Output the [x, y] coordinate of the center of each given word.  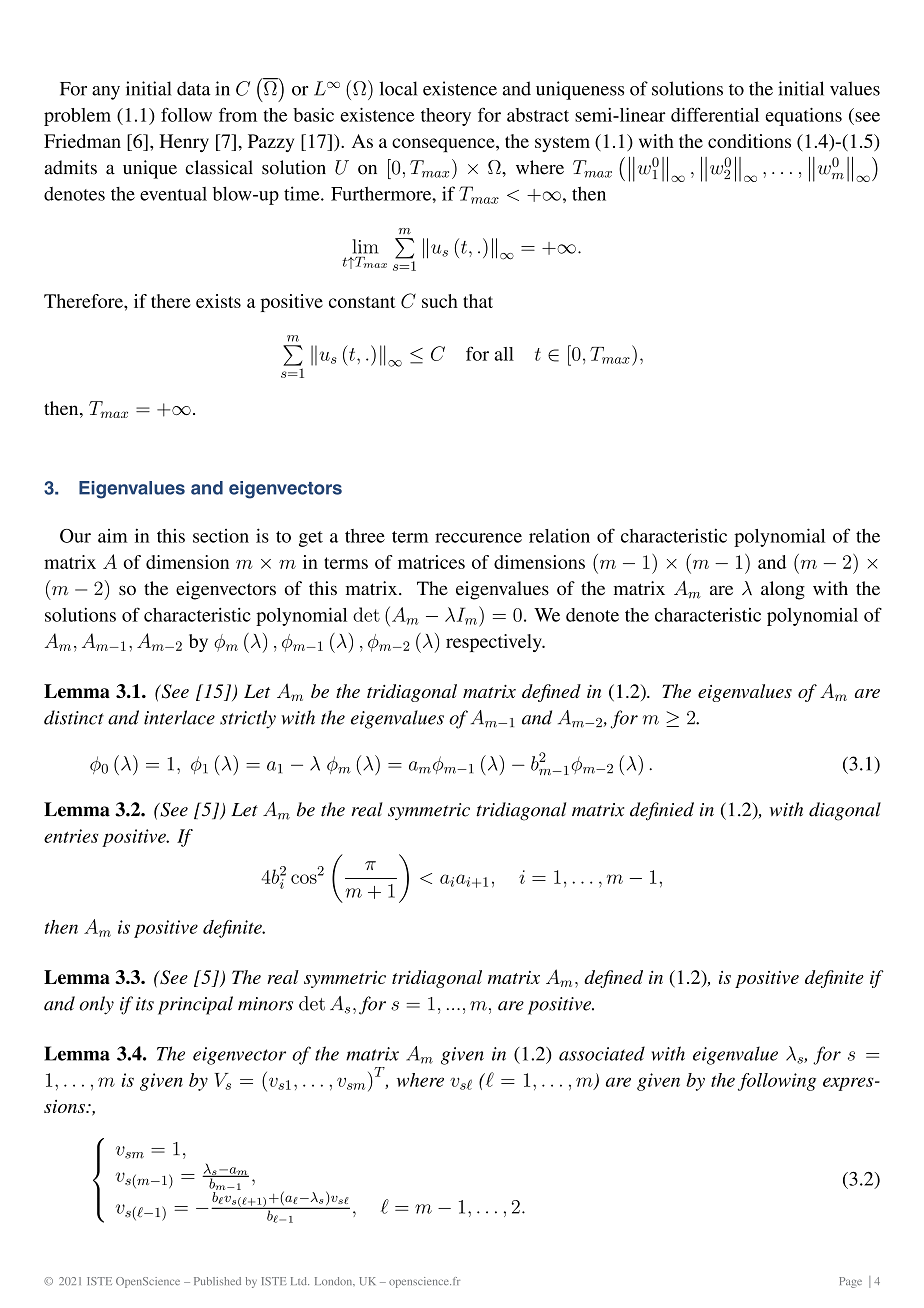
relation [559, 535]
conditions [749, 141]
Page [850, 1282]
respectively [495, 643]
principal [195, 1005]
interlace [179, 717]
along [783, 590]
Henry [184, 143]
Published [217, 1281]
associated [602, 1053]
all [504, 354]
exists [218, 301]
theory [446, 117]
